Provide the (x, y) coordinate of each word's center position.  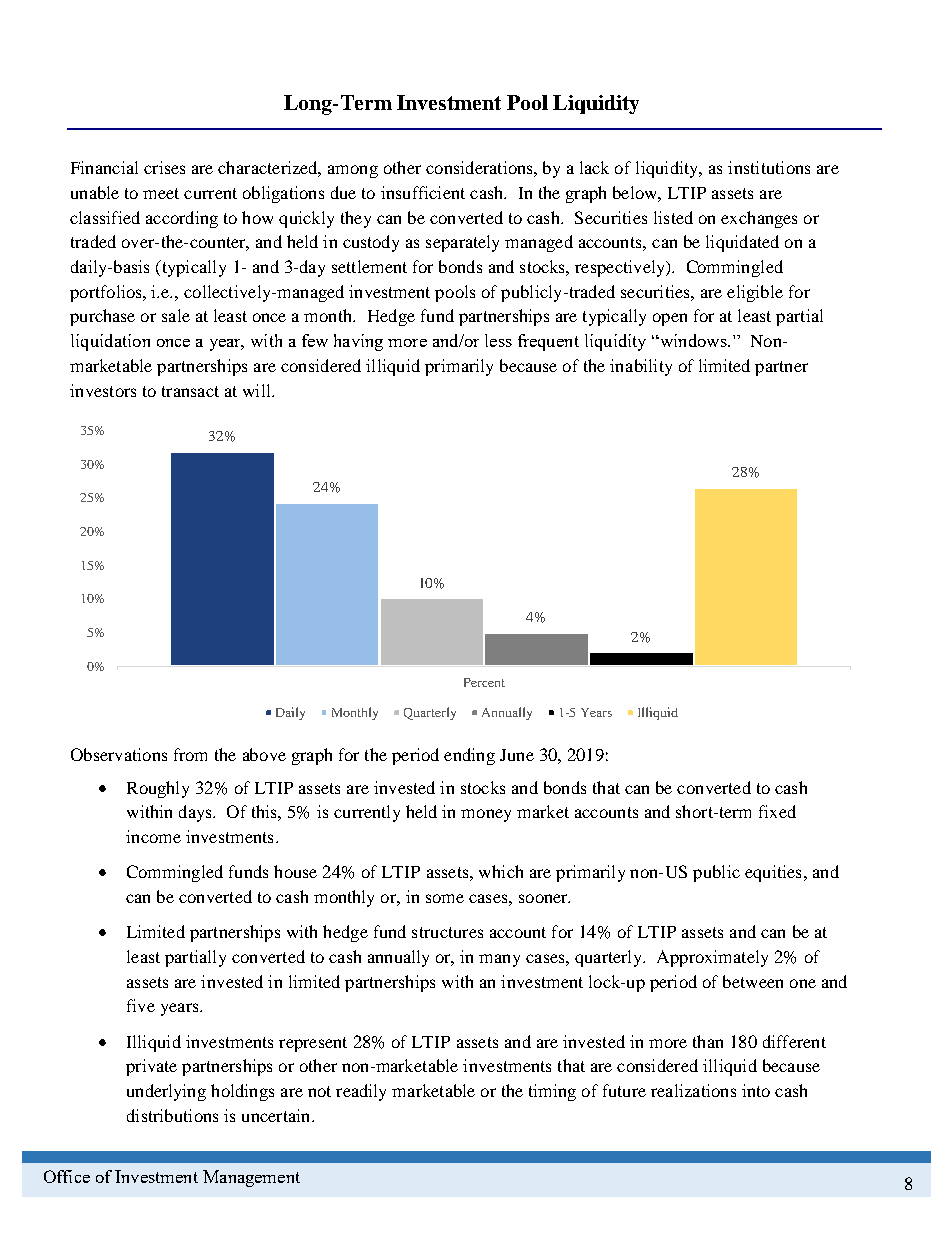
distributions (172, 1115)
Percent (484, 682)
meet (161, 193)
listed (673, 217)
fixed (777, 811)
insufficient (423, 192)
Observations (119, 754)
